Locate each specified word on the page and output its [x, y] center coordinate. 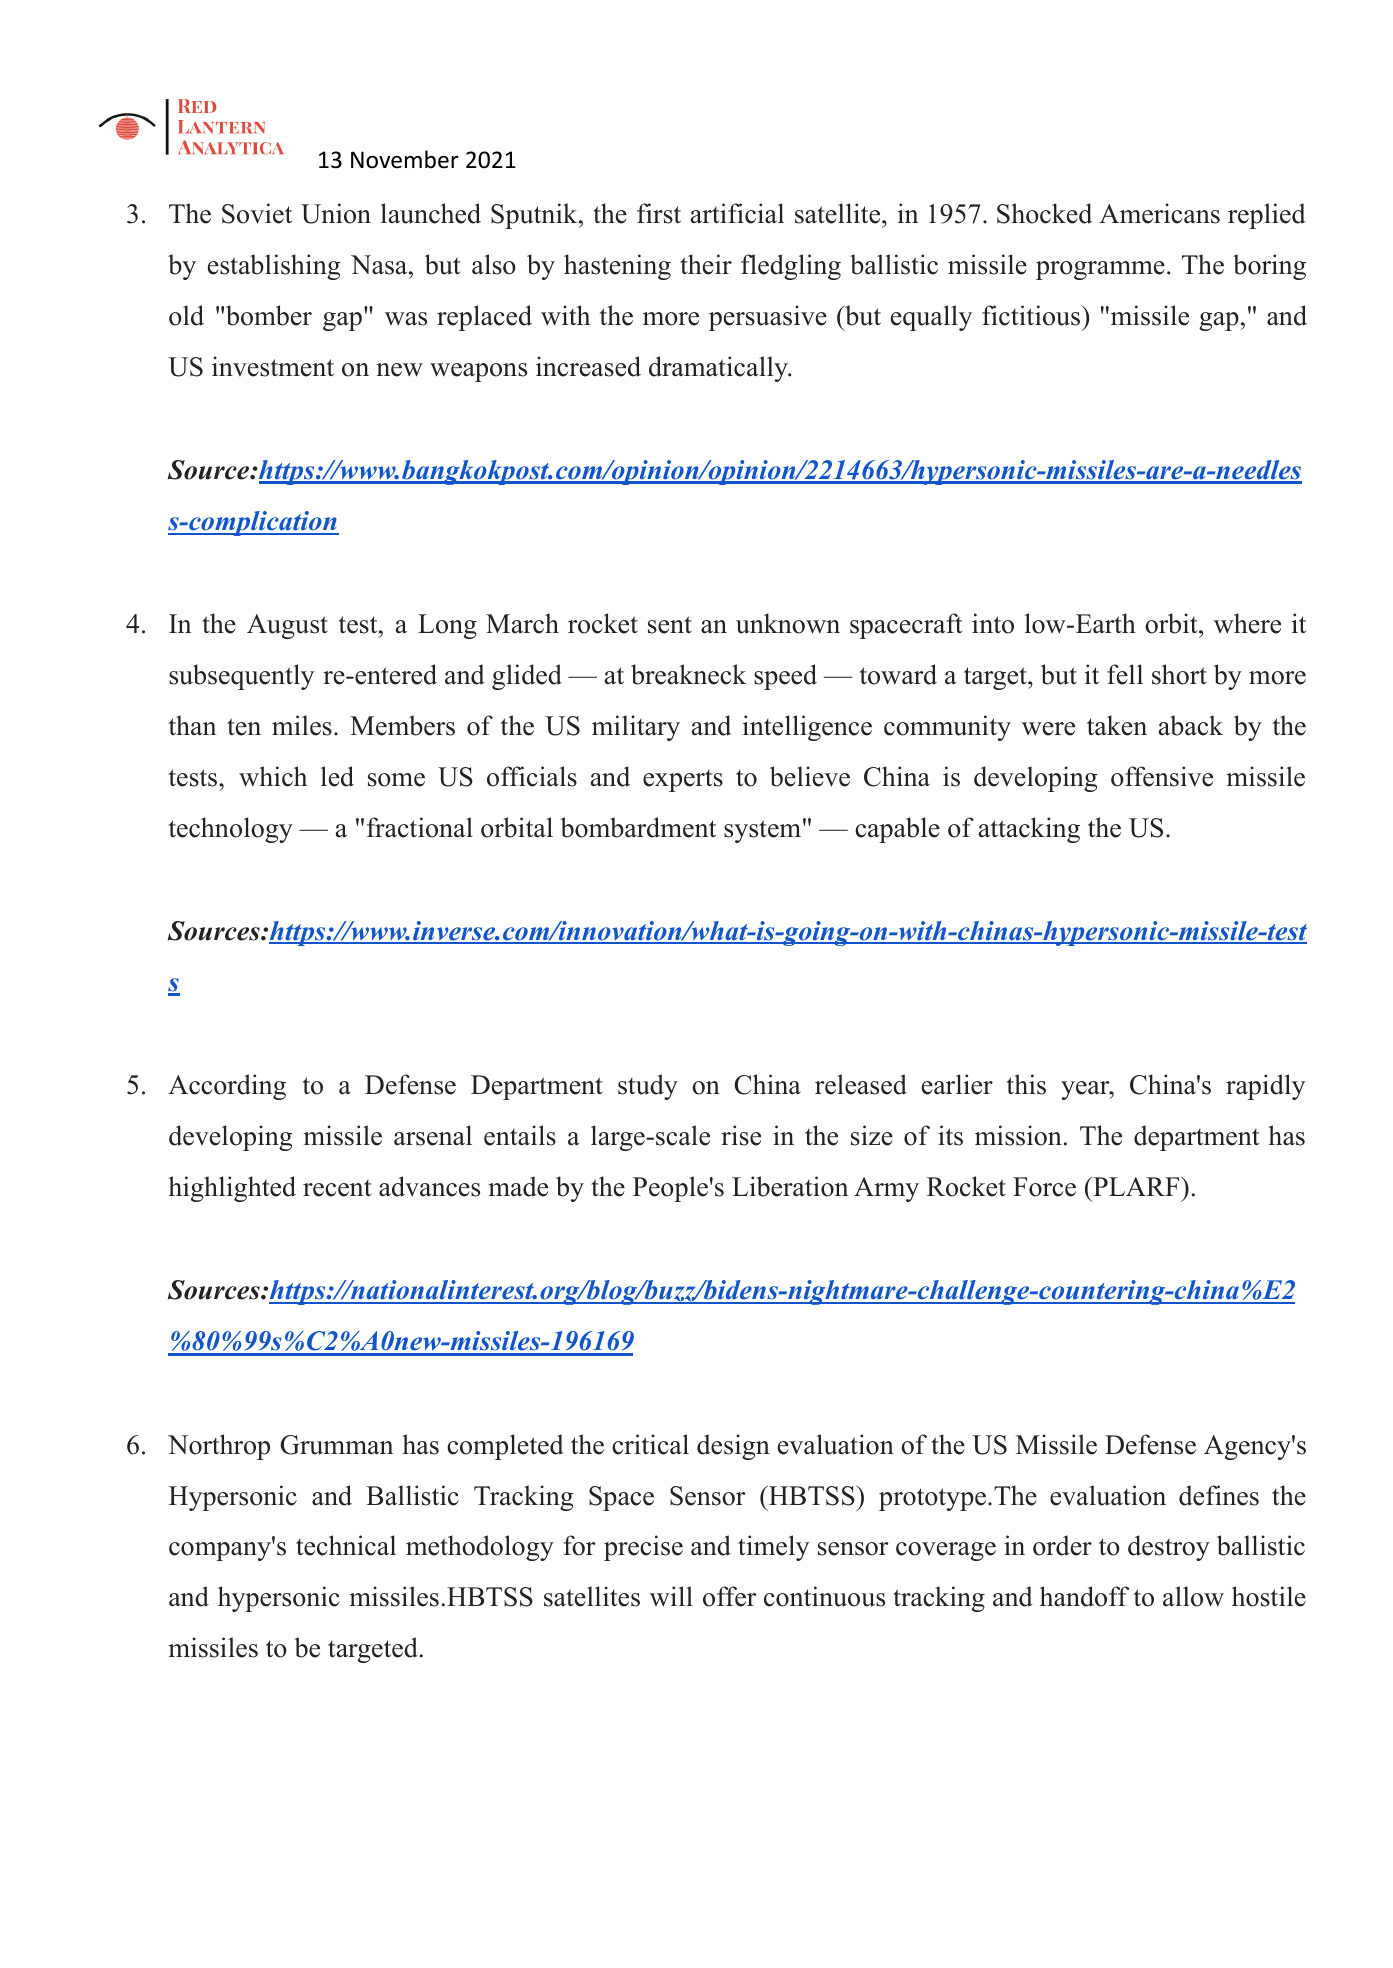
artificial [737, 213]
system [762, 831]
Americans [1159, 213]
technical [346, 1545]
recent [337, 1188]
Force [1044, 1187]
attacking [1029, 830]
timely [773, 1548]
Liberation [790, 1186]
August [287, 626]
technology [231, 830]
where [1247, 623]
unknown [788, 623]
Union [336, 213]
